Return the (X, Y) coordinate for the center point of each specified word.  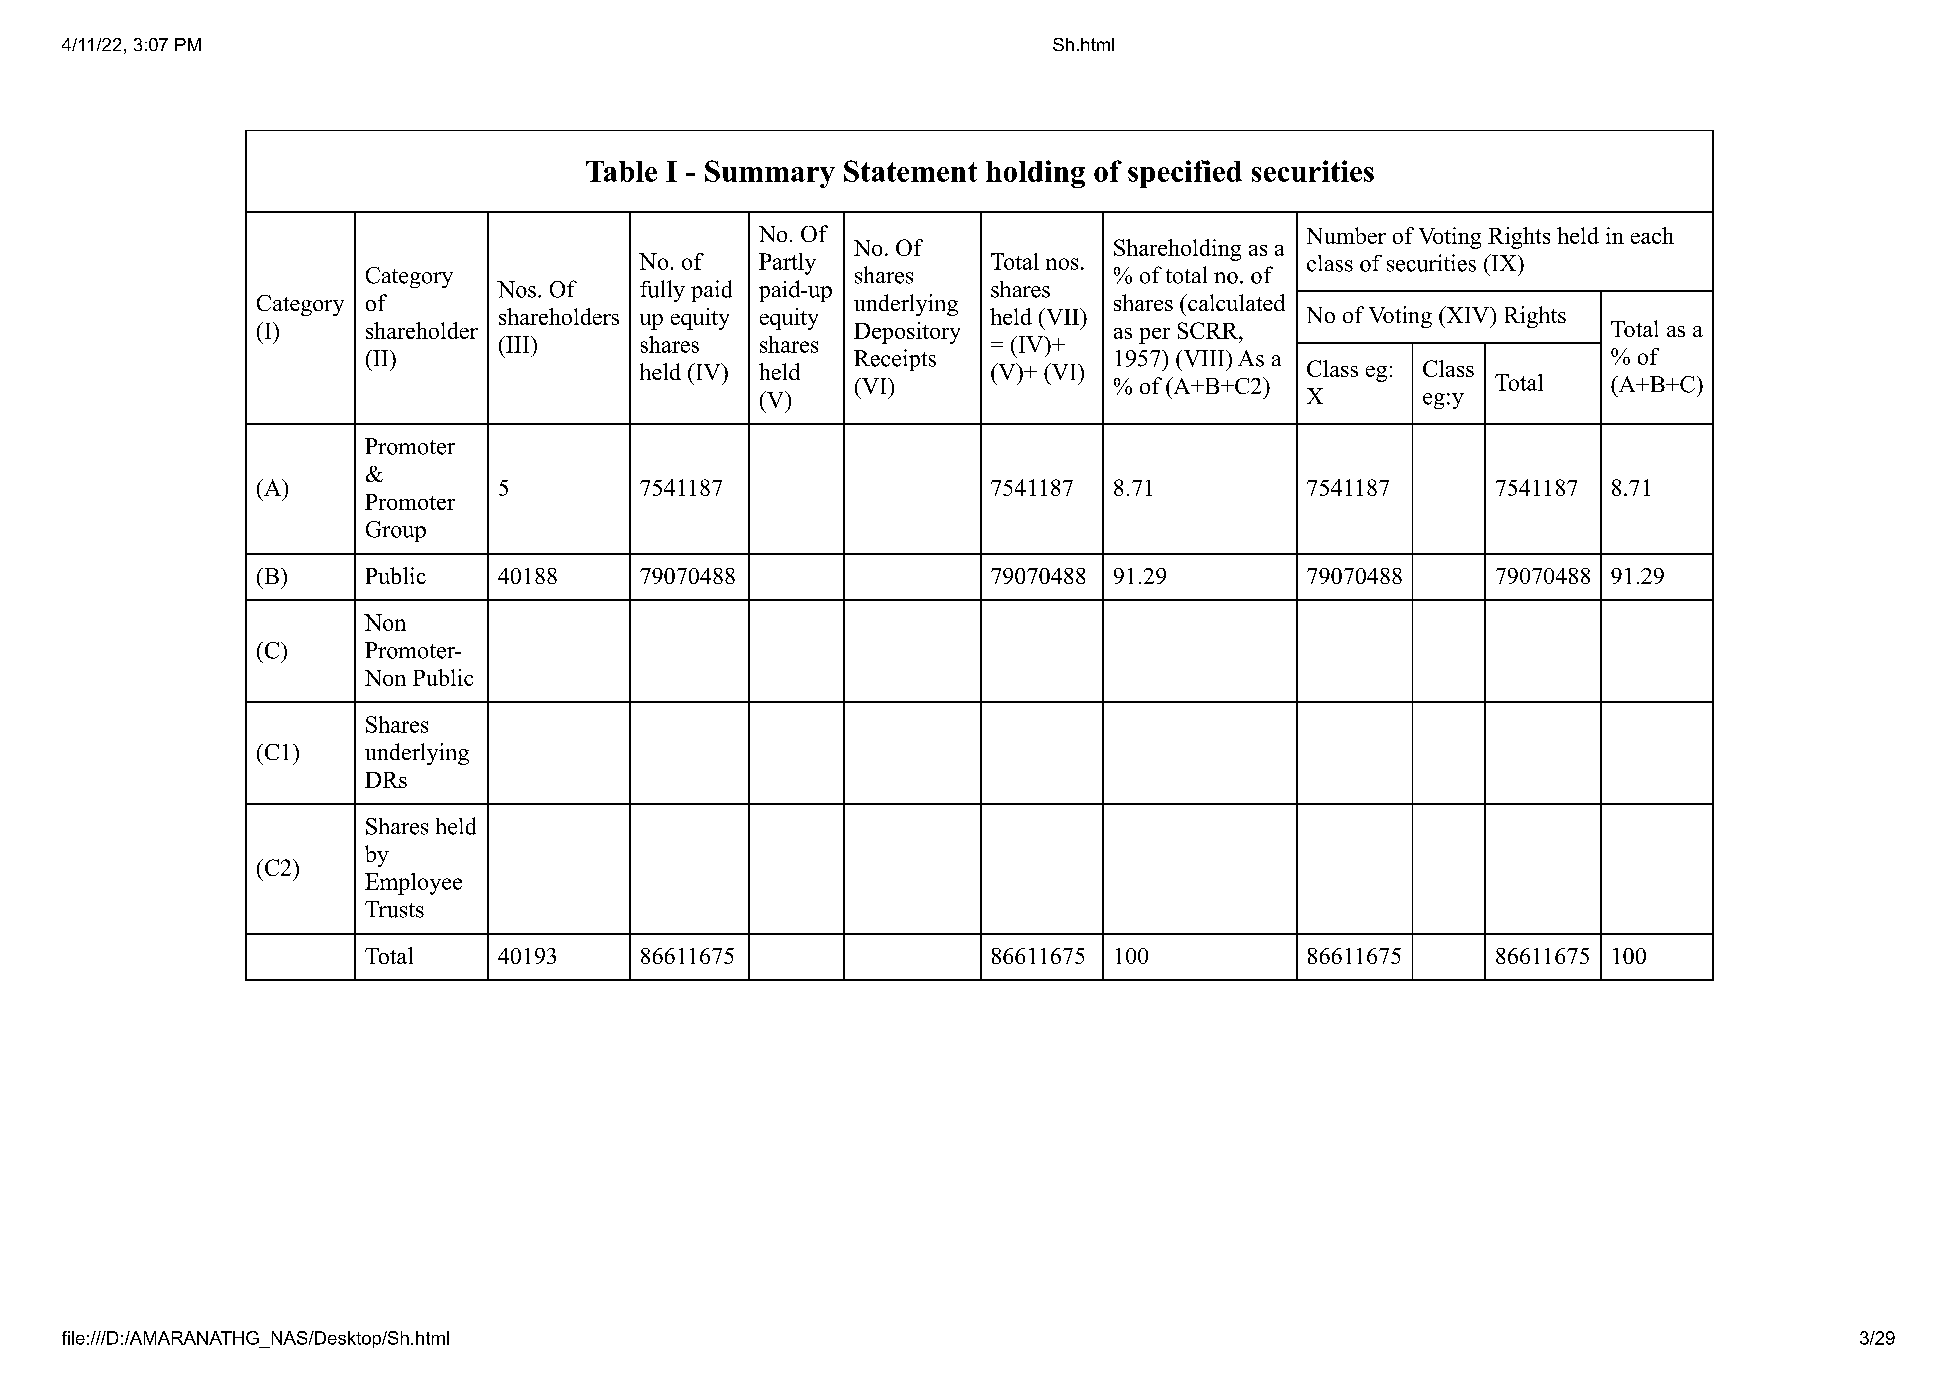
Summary (770, 174)
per (1154, 336)
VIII (1204, 358)
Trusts (394, 909)
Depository (907, 333)
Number (1346, 235)
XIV (1468, 314)
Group (396, 531)
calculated (1235, 302)
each (1652, 235)
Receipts (895, 360)
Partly (787, 264)
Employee (413, 884)
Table (621, 171)
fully (662, 291)
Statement (910, 171)
